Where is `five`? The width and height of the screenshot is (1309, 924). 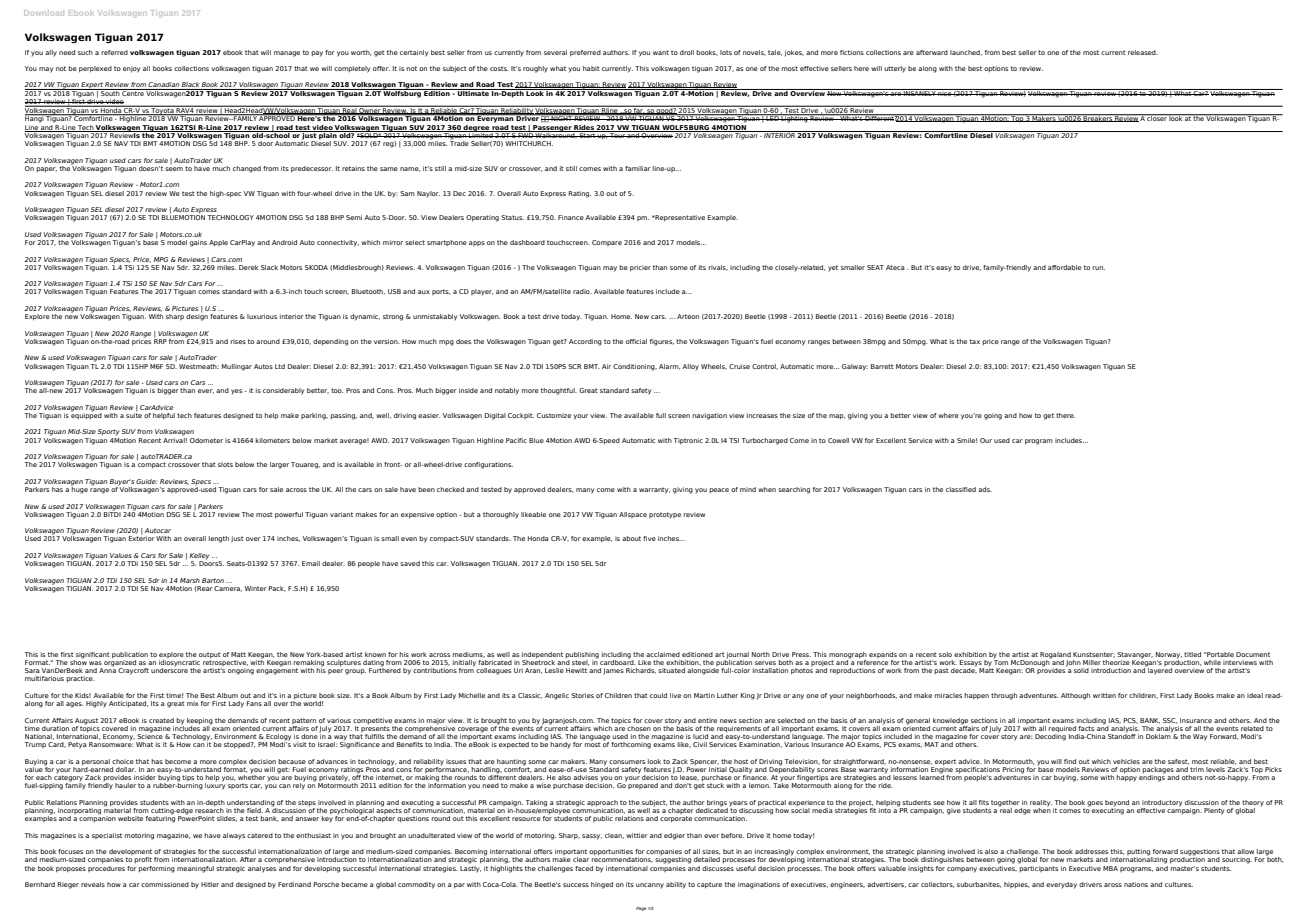
five is located at coordinates (649, 538).
